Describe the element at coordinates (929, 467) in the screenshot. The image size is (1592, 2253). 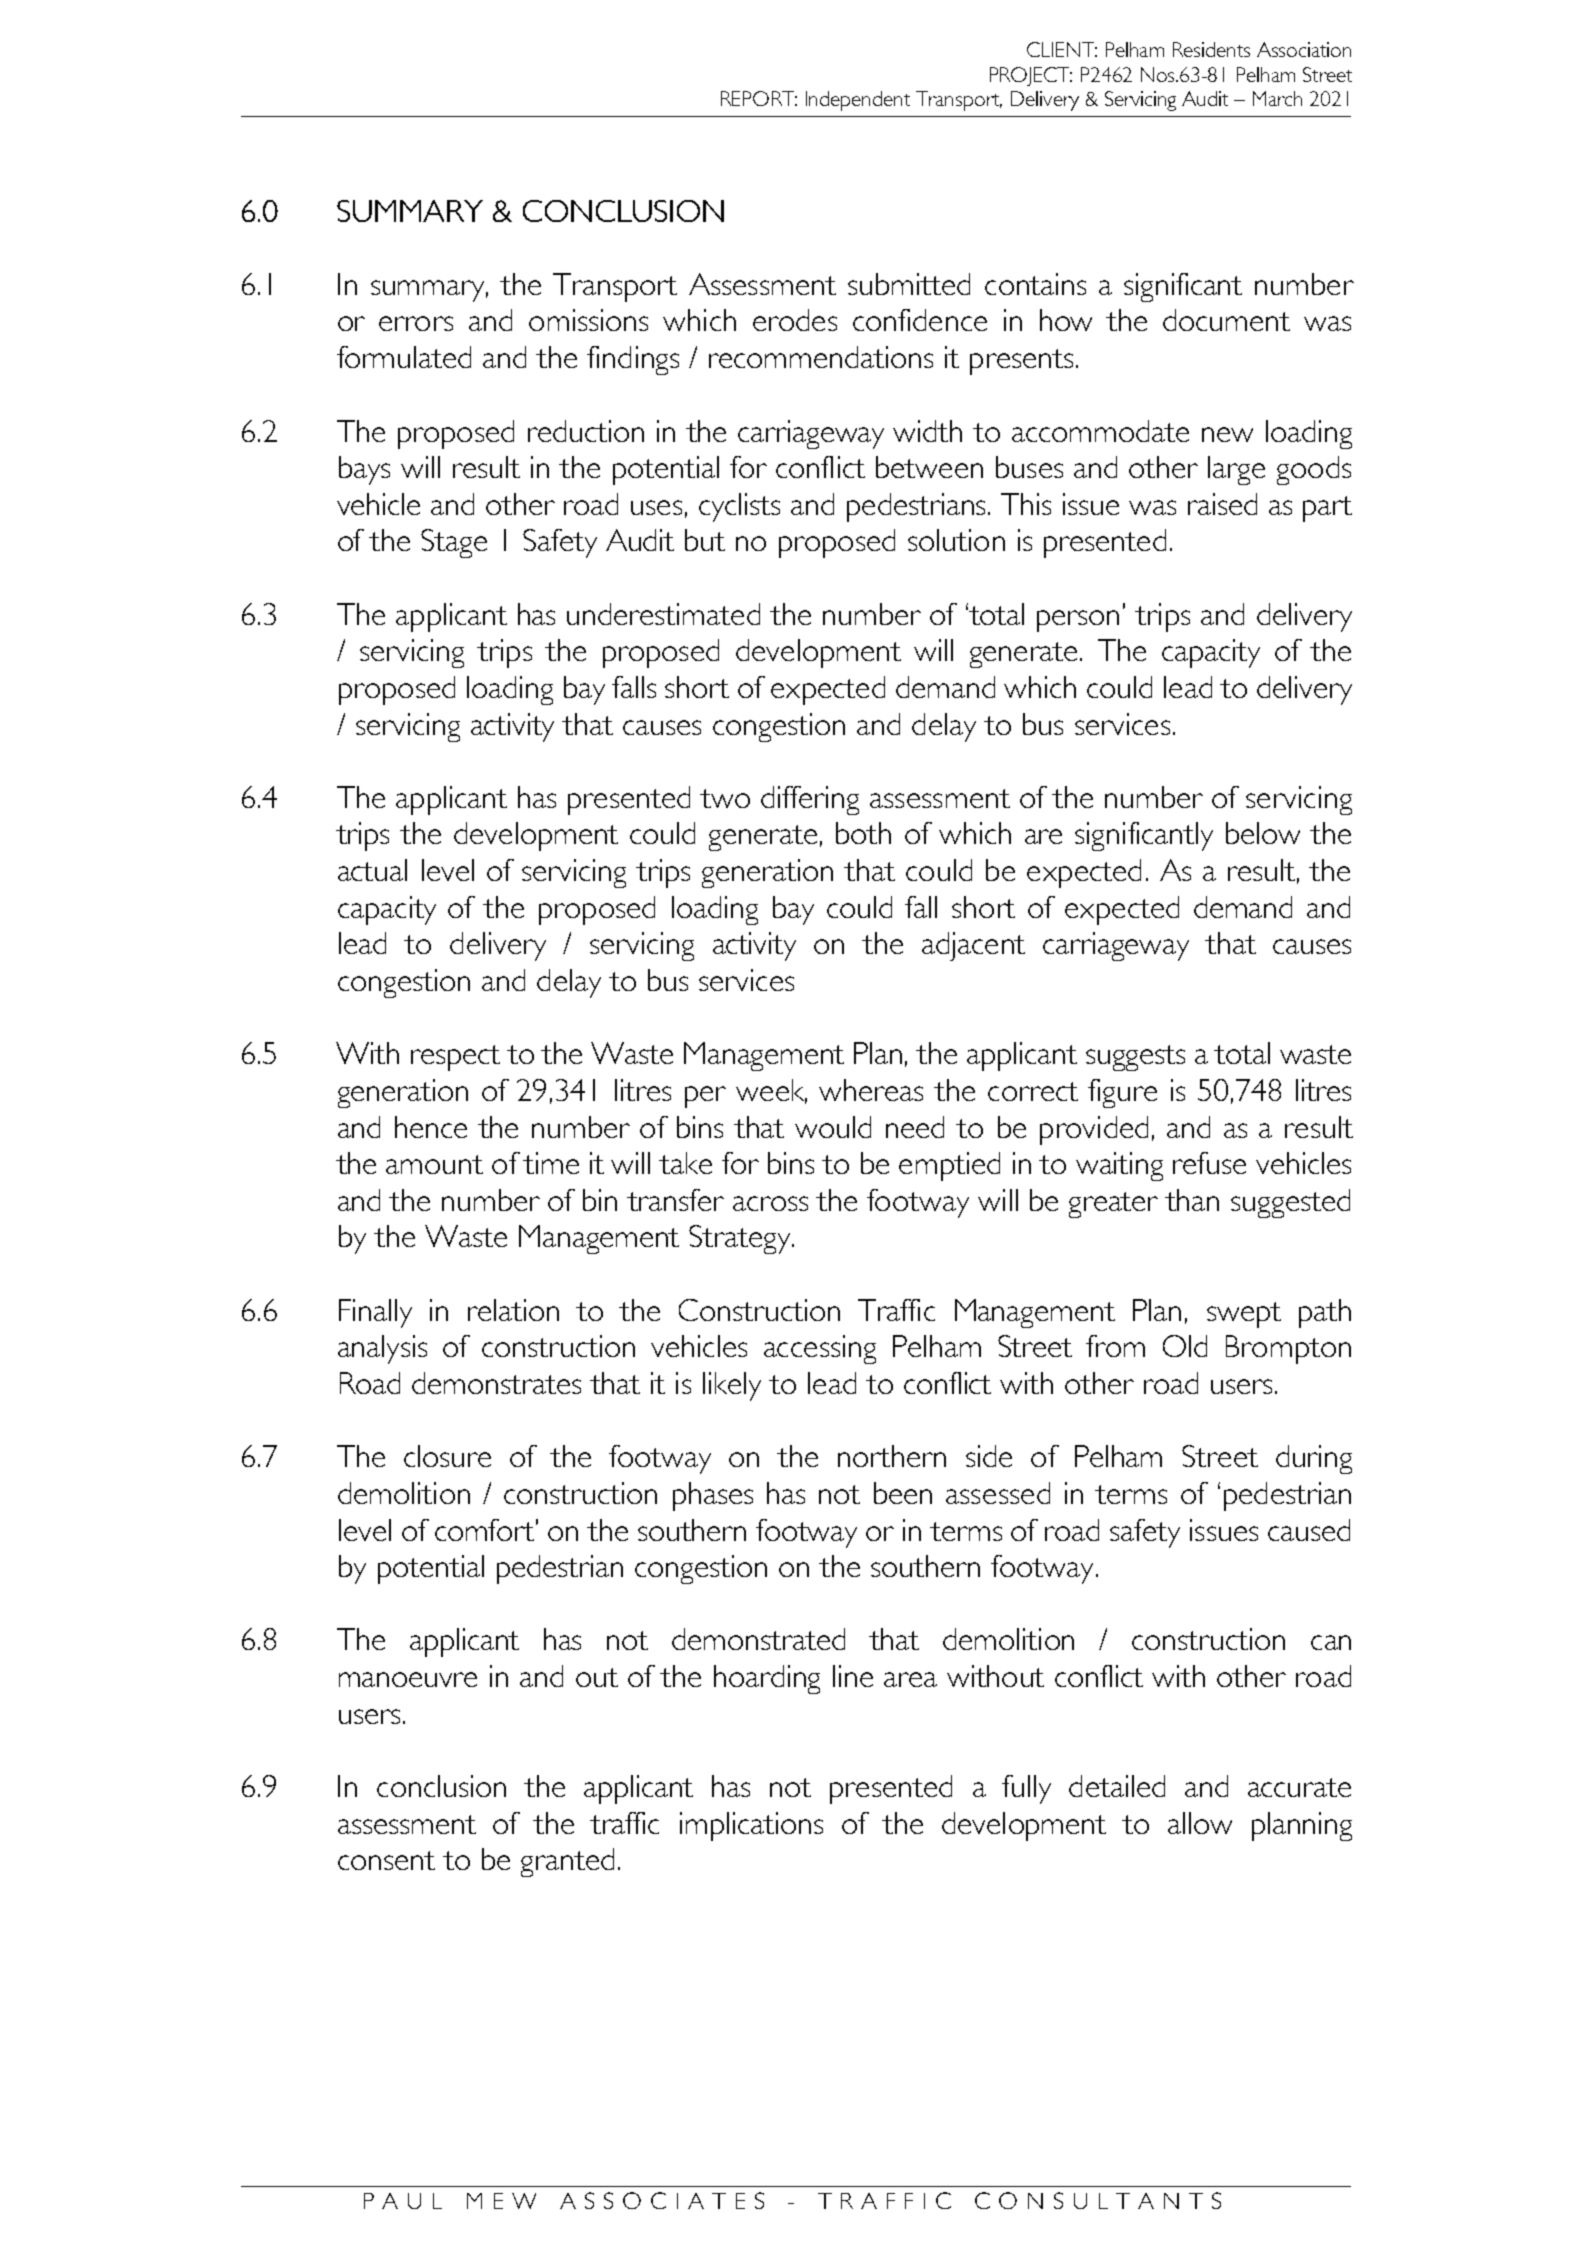
I see `between` at that location.
